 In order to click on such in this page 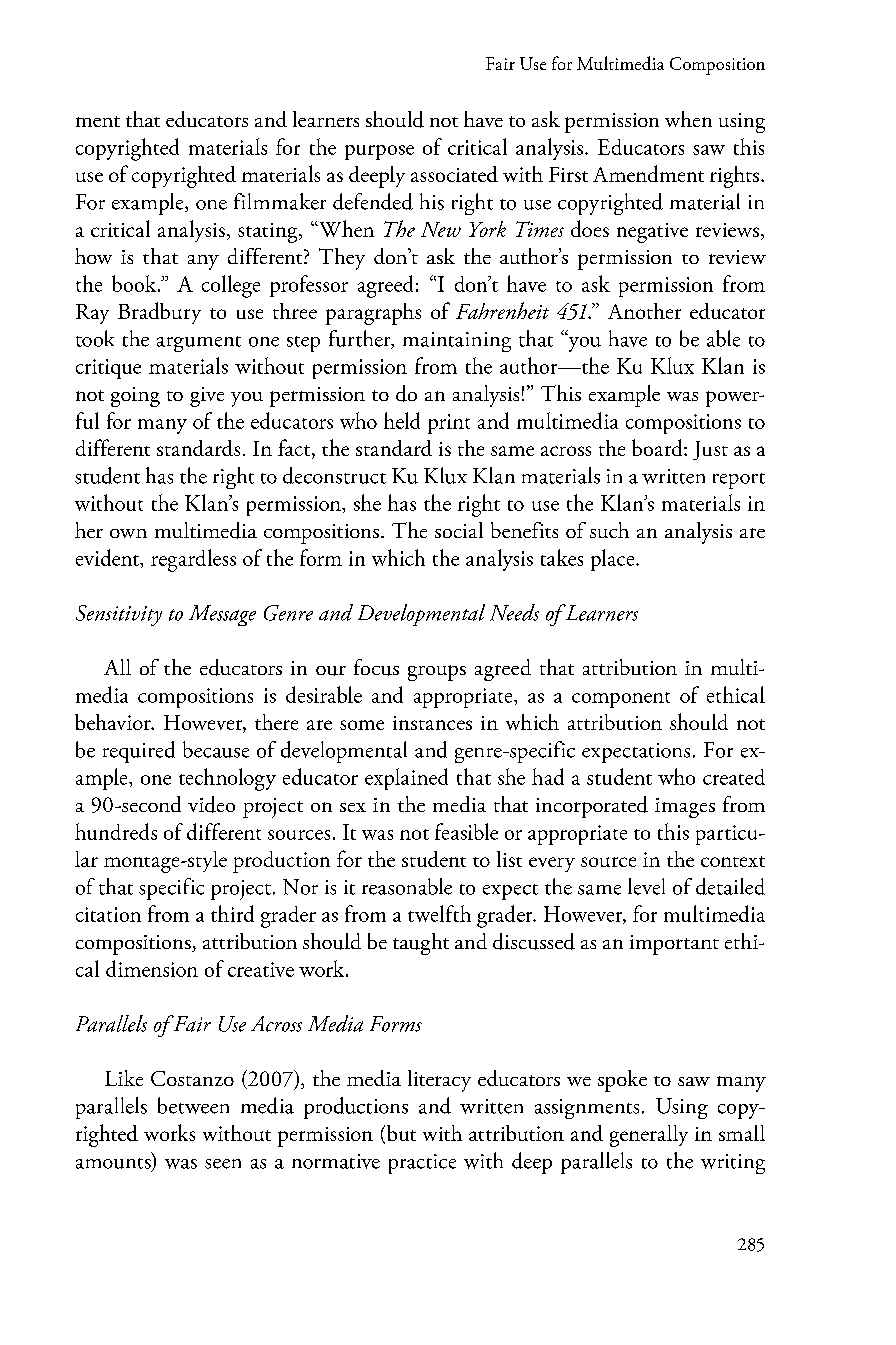, I will do `click(609, 530)`.
